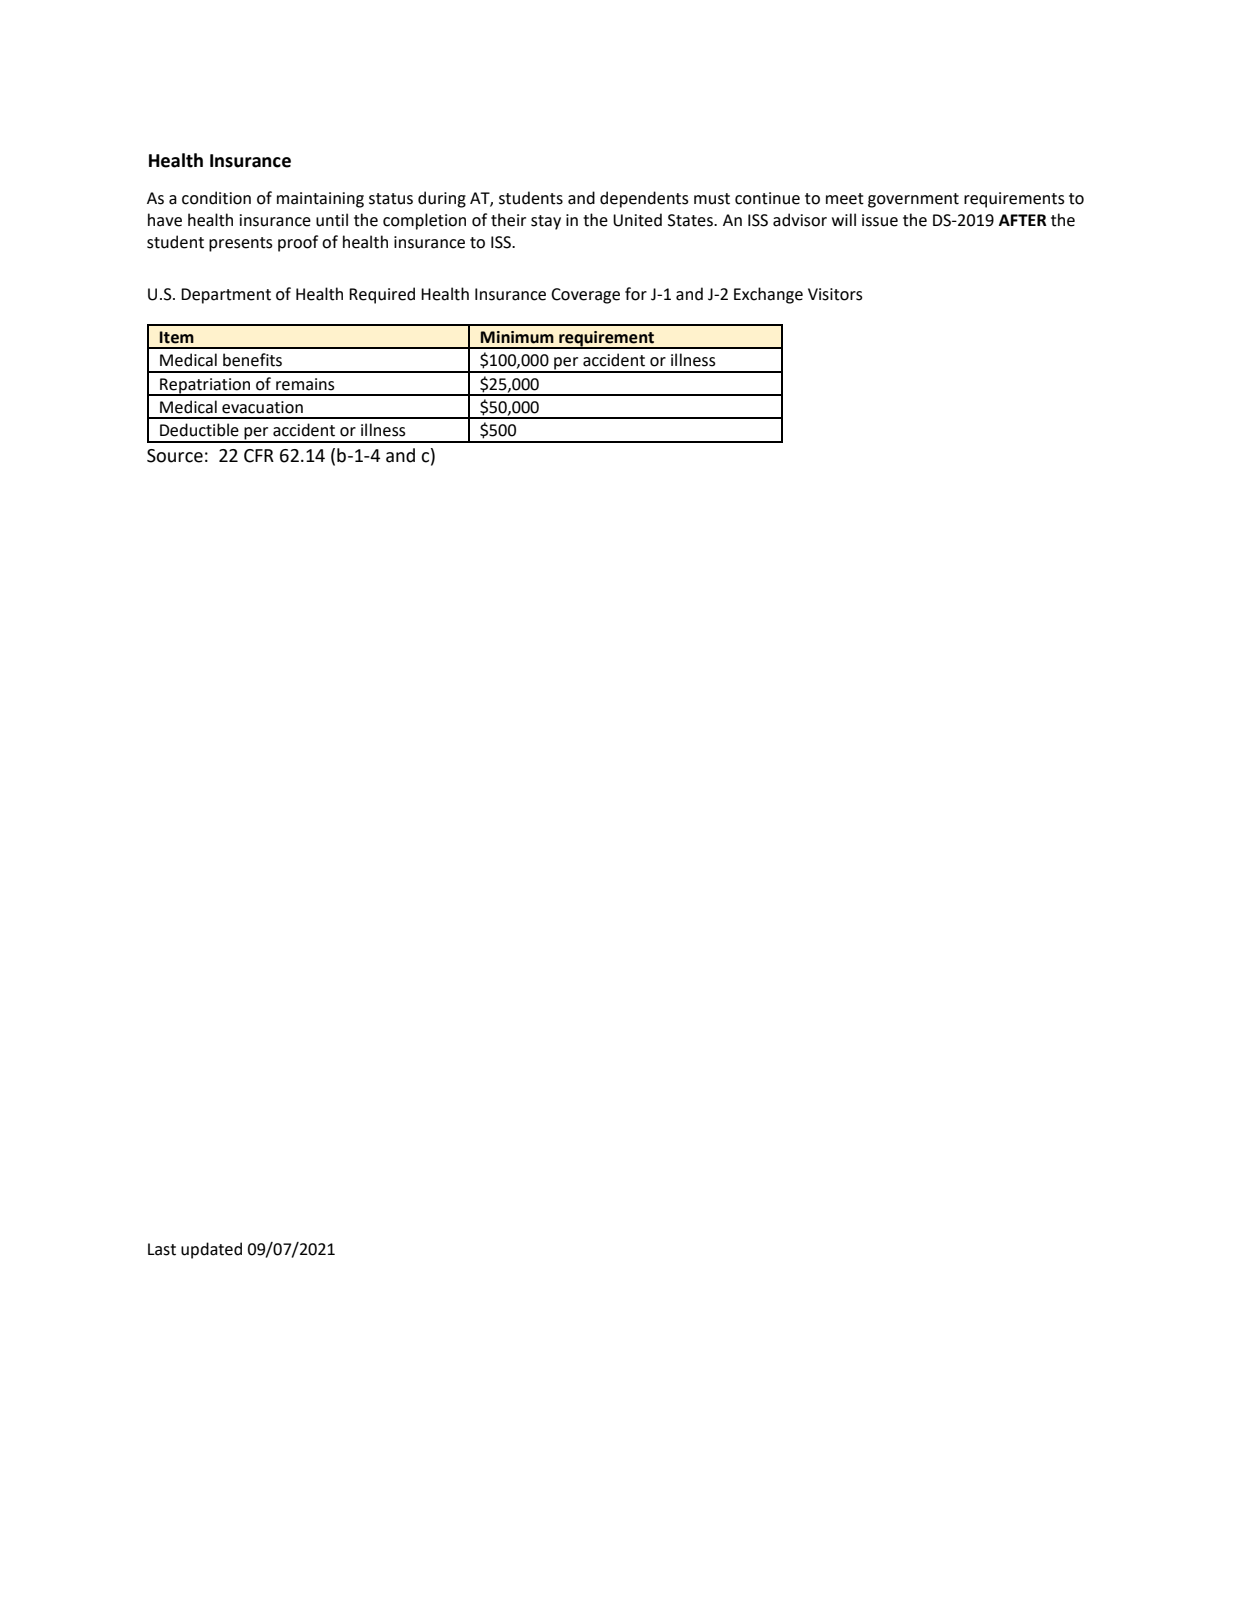  What do you see at coordinates (880, 220) in the document?
I see `issue` at bounding box center [880, 220].
